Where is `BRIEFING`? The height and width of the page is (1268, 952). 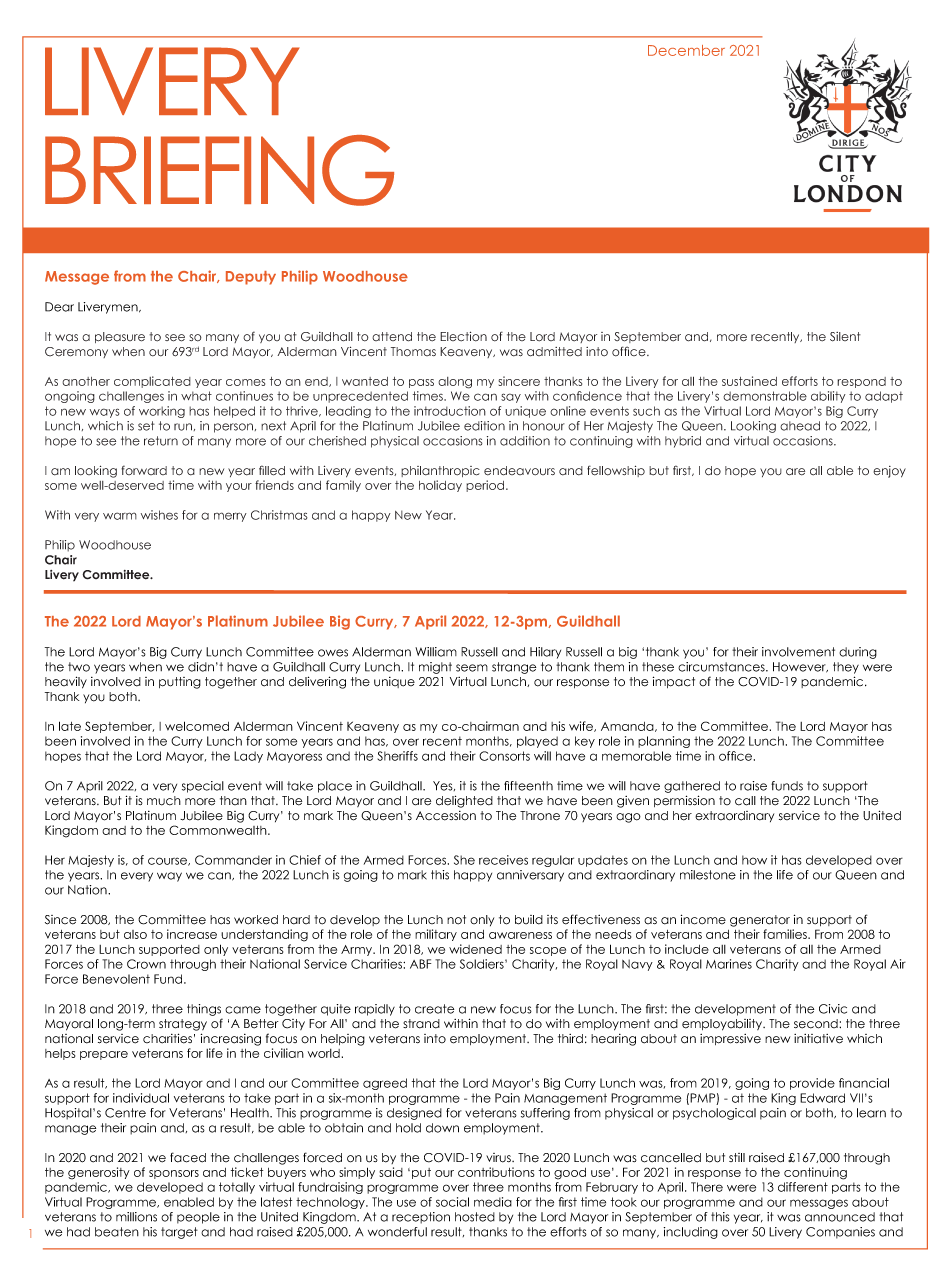
BRIEFING is located at coordinates (219, 170).
